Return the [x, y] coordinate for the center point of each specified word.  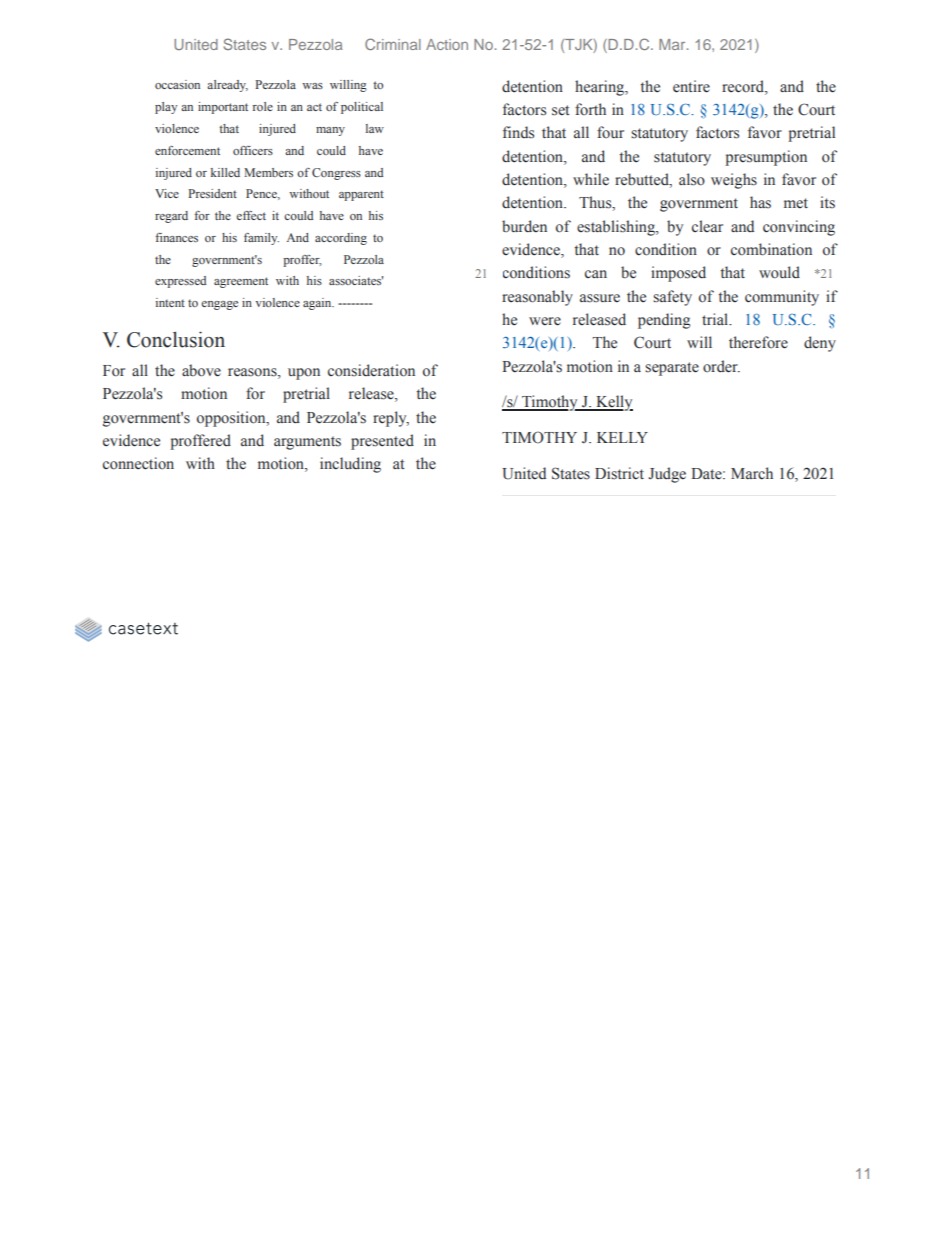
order [721, 366]
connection [138, 463]
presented [382, 442]
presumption [766, 158]
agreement [241, 282]
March [752, 473]
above [201, 370]
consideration [371, 370]
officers [253, 150]
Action [447, 44]
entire [691, 86]
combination [771, 249]
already [227, 86]
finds [518, 132]
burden [524, 226]
